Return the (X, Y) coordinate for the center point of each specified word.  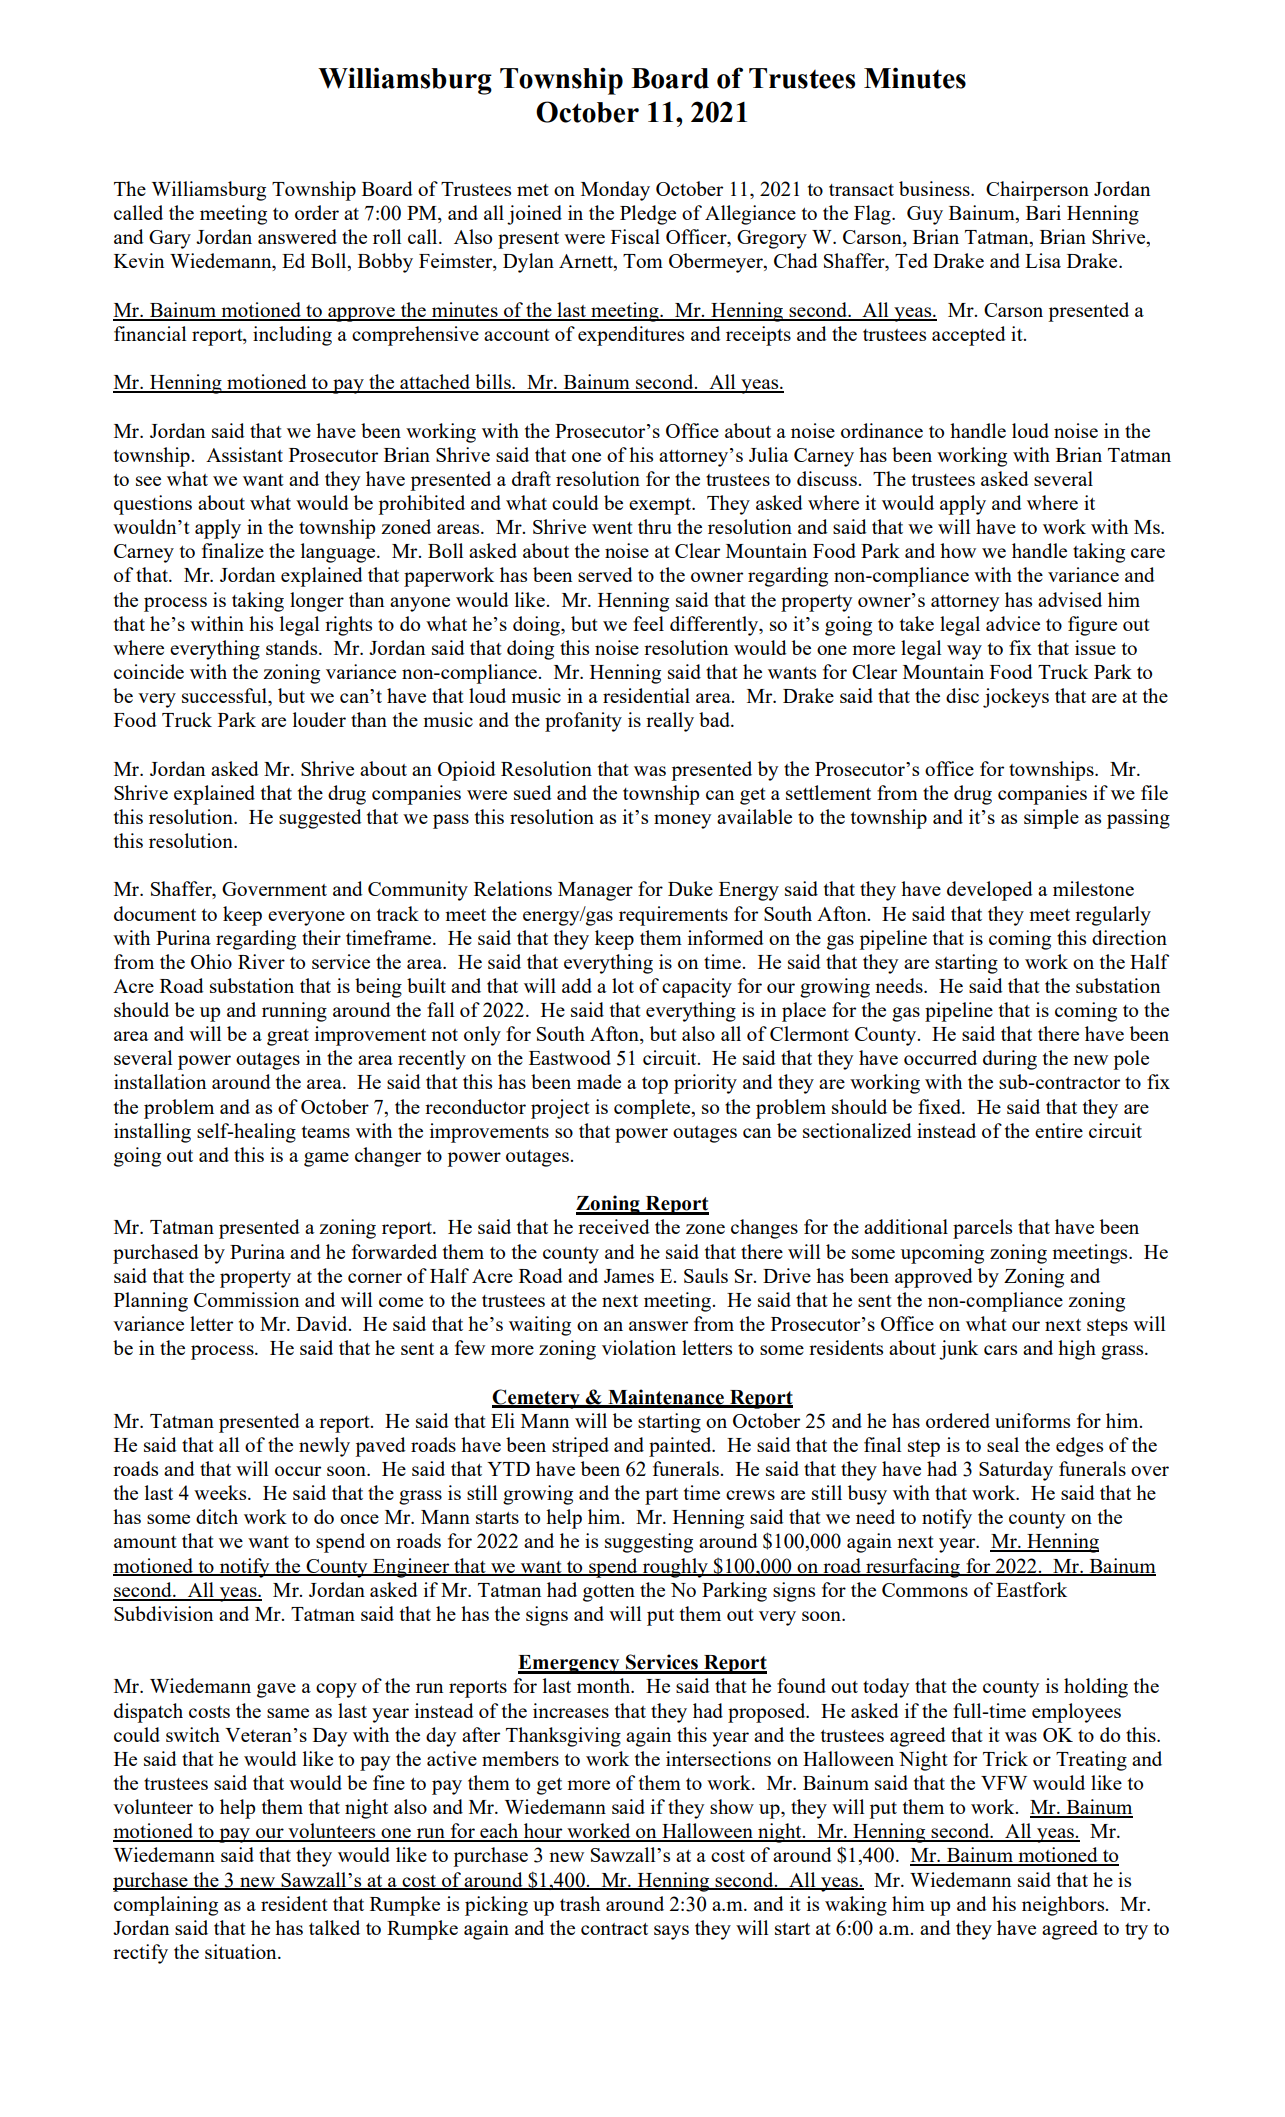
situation (242, 1951)
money (682, 821)
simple (1051, 819)
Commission (246, 1299)
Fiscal (635, 236)
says (671, 1932)
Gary (170, 239)
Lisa (1043, 260)
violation (639, 1347)
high (1077, 1350)
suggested (320, 819)
